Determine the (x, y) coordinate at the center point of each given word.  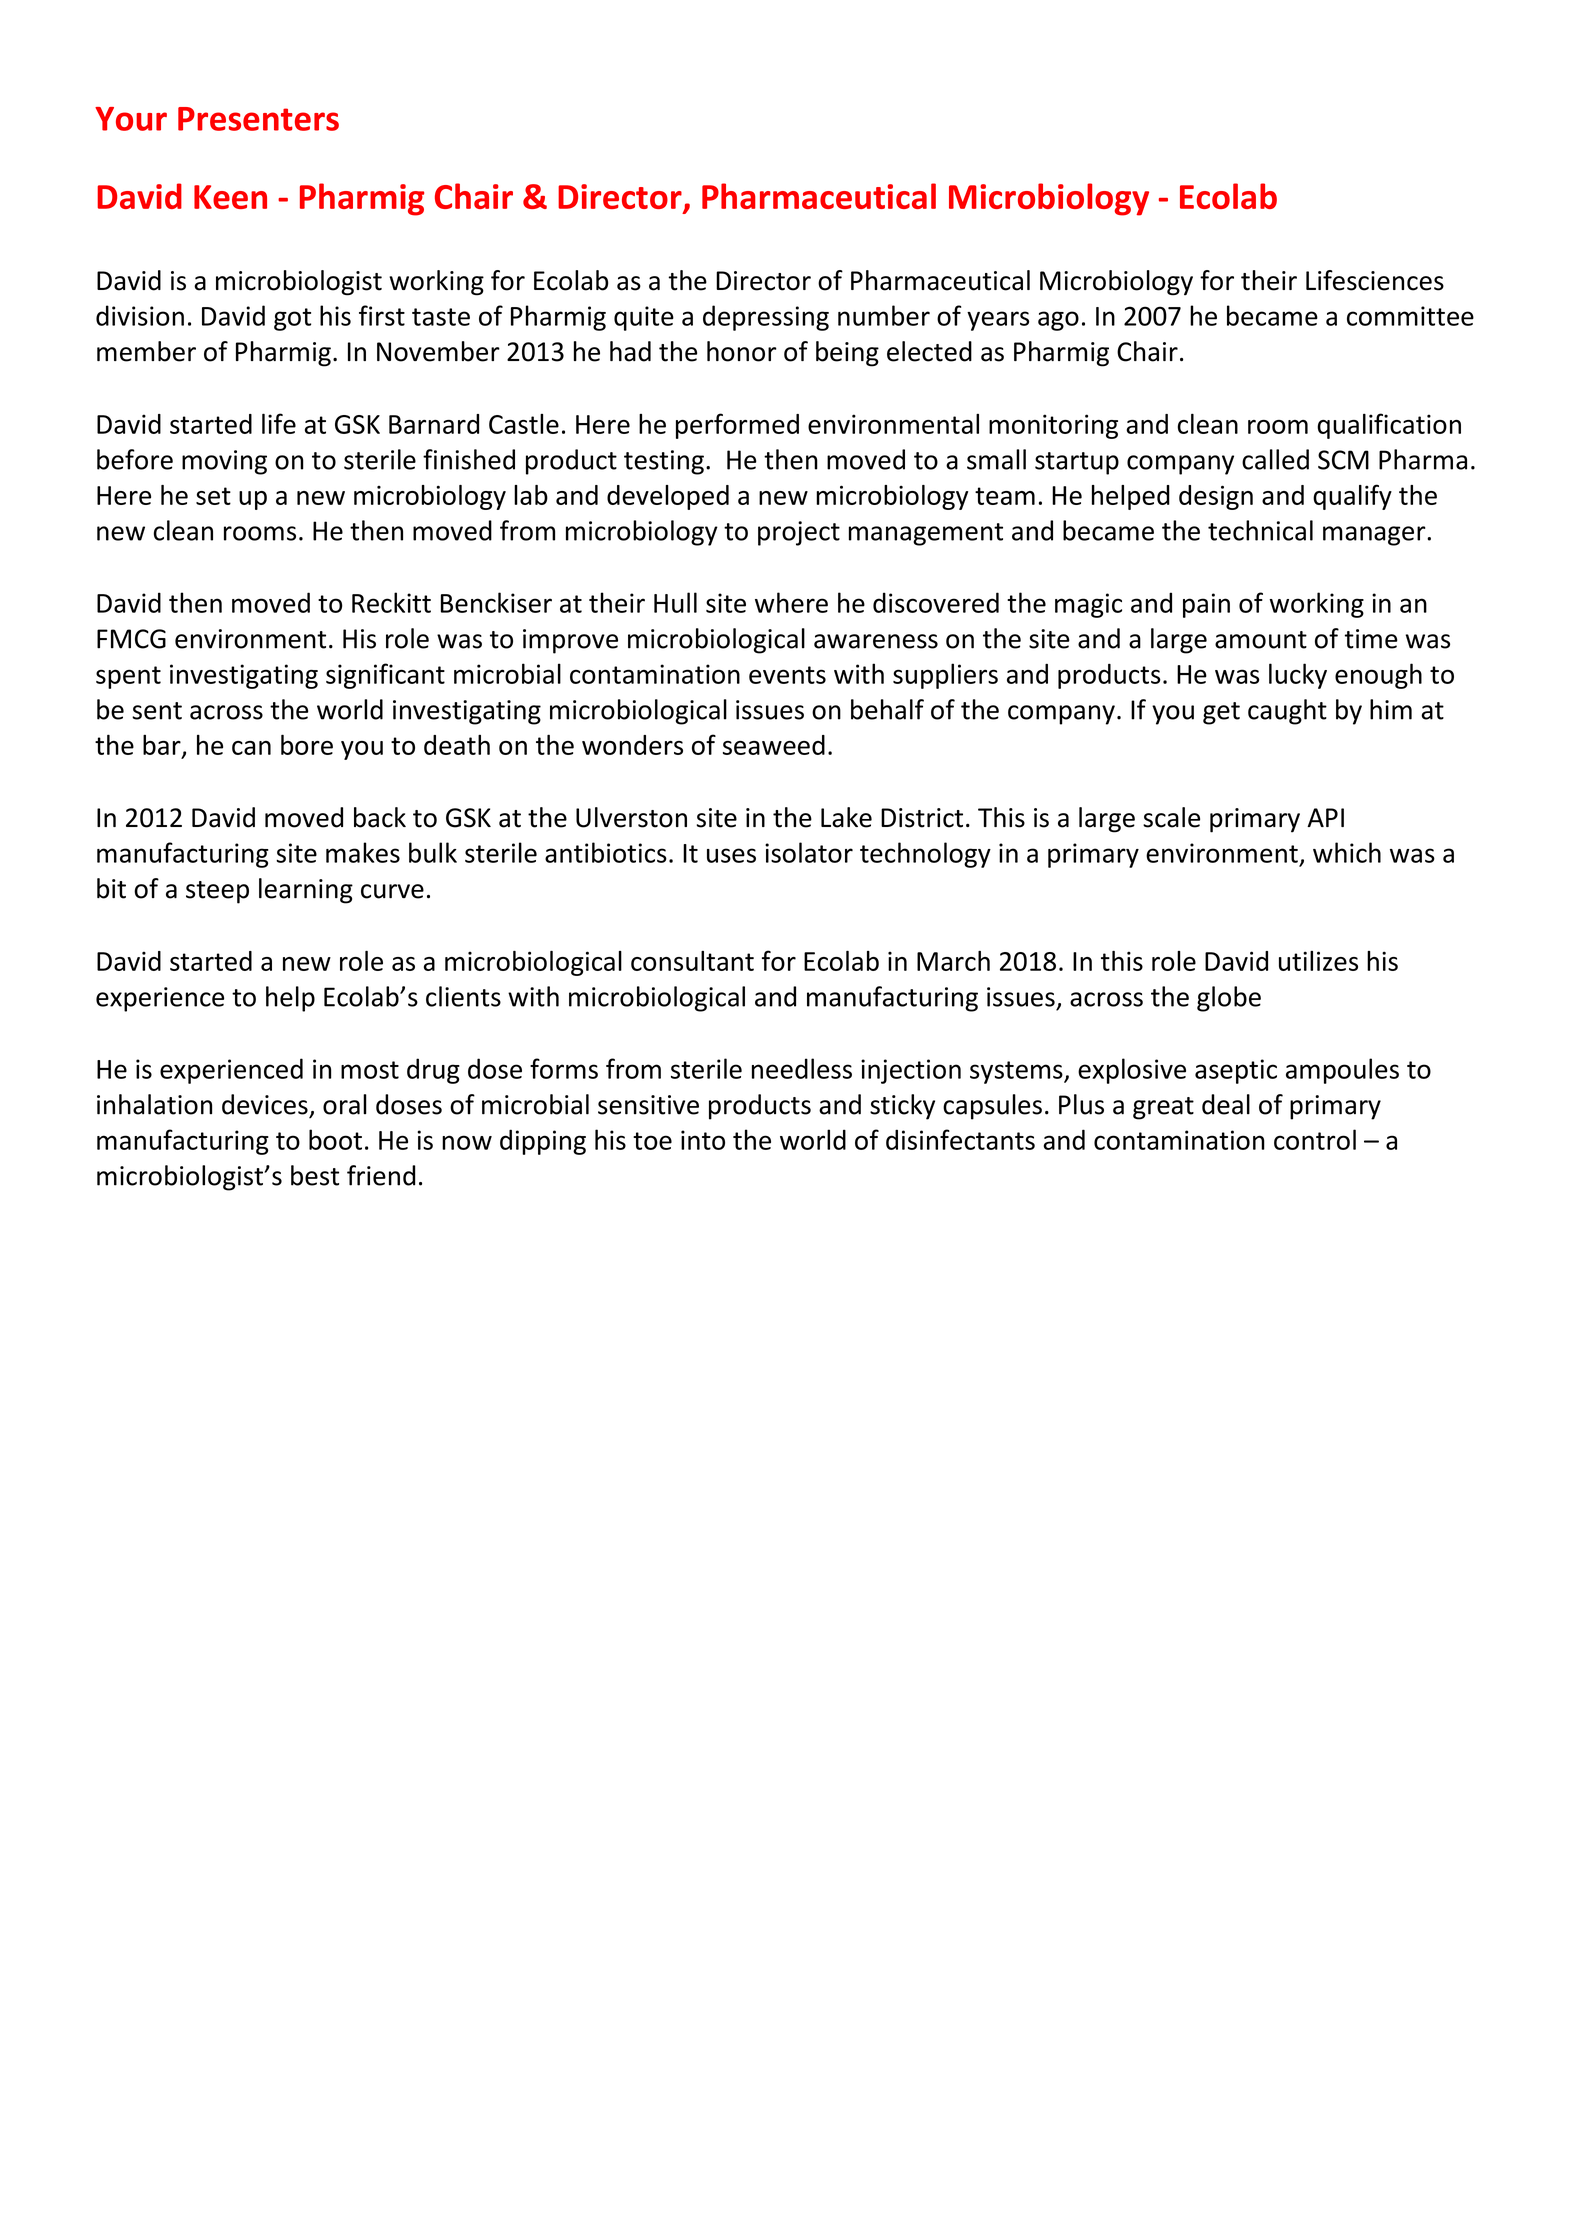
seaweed (774, 745)
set (213, 496)
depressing (766, 318)
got (292, 319)
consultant (692, 961)
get (1221, 713)
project (799, 533)
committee (1410, 316)
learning (306, 891)
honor (742, 351)
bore (307, 744)
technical (1260, 530)
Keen (230, 197)
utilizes (1318, 961)
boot (335, 1139)
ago (1058, 321)
